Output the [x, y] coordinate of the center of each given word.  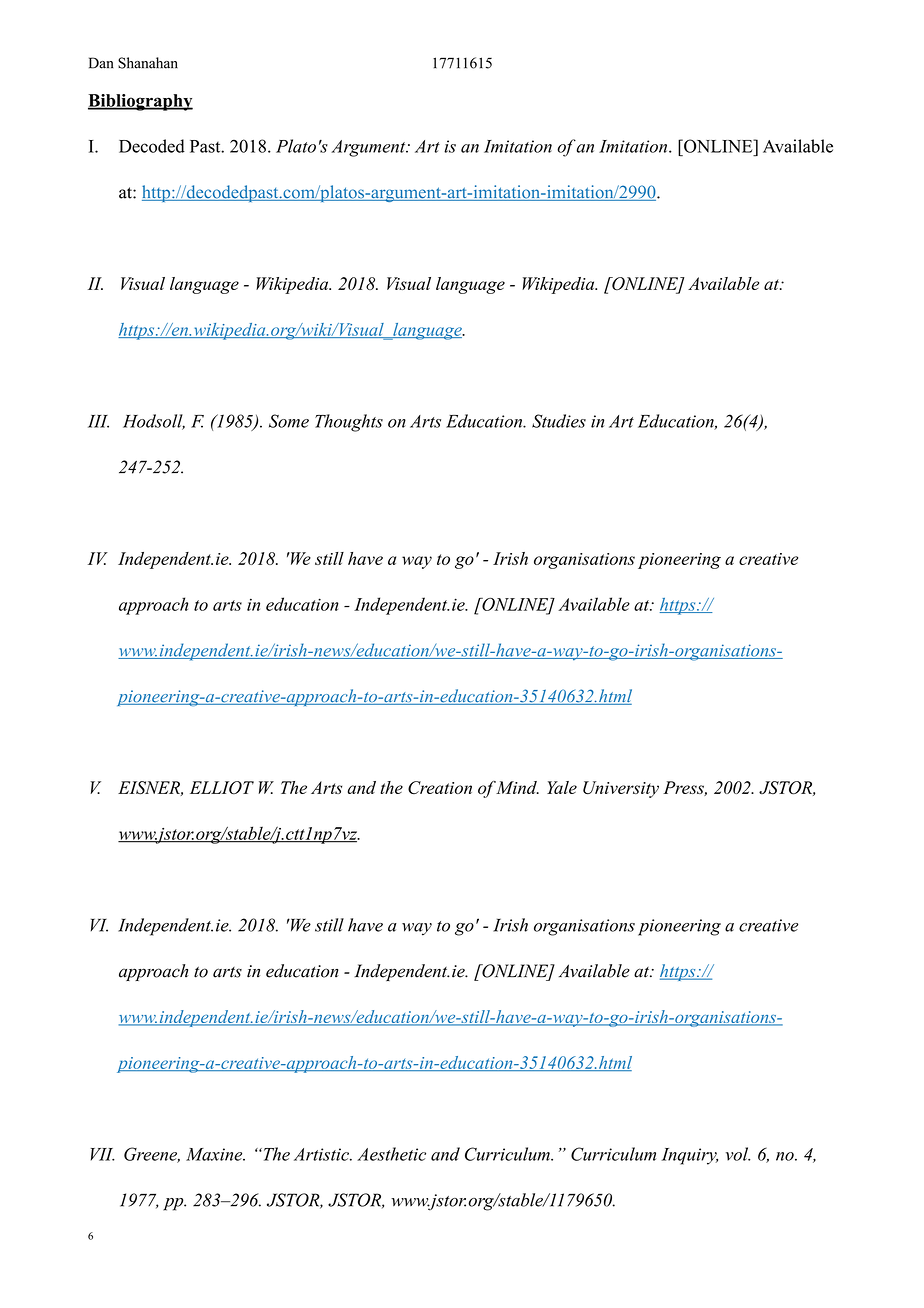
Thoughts [349, 423]
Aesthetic [391, 1154]
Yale [562, 787]
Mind [517, 787]
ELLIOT [222, 788]
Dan [101, 63]
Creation [440, 787]
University [621, 789]
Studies [559, 421]
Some [289, 421]
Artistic [322, 1154]
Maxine [215, 1154]
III [98, 421]
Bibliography [140, 102]
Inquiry [690, 1156]
